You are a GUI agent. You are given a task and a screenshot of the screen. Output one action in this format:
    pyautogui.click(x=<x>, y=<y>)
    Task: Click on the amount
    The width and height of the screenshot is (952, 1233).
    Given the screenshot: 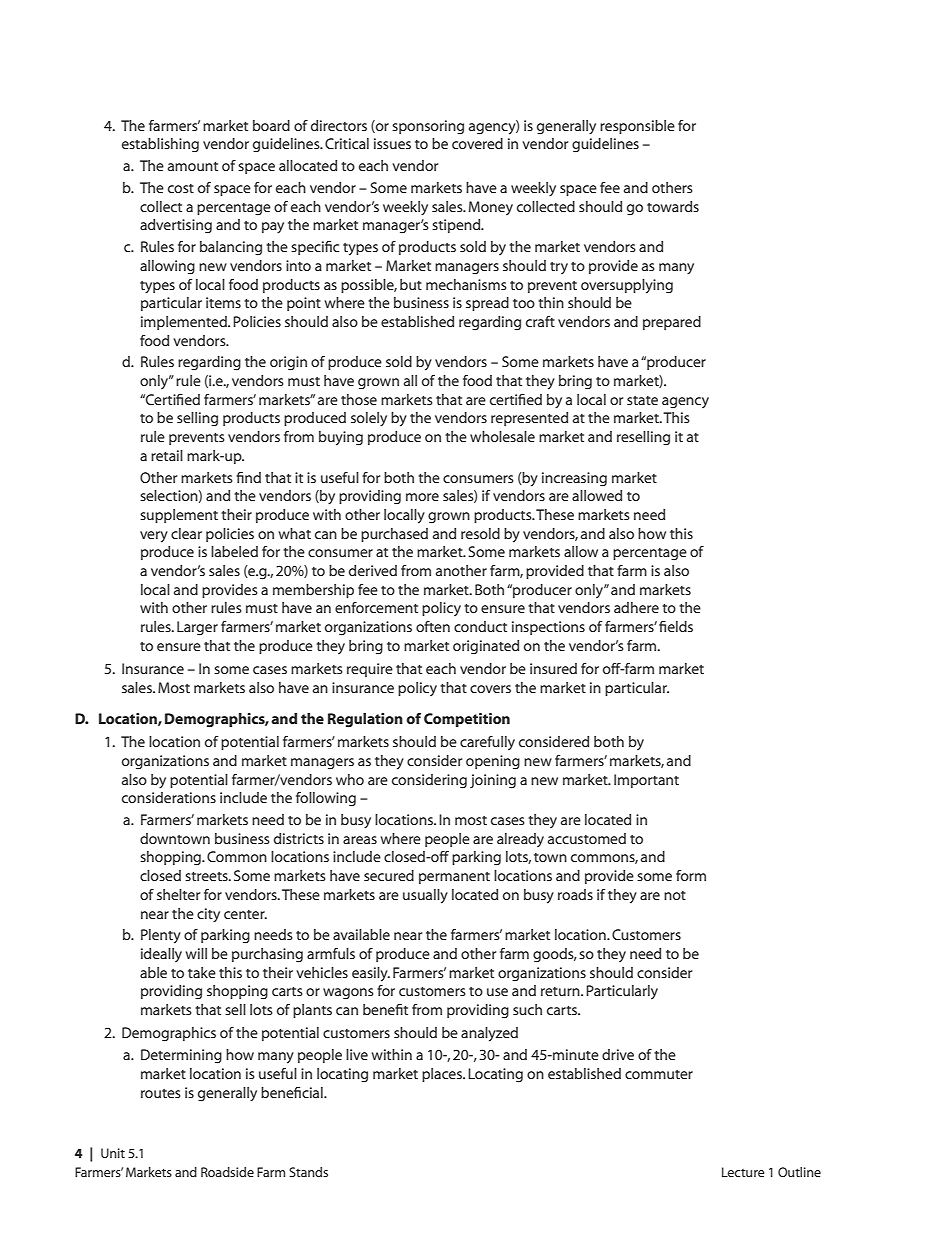 What is the action you would take?
    pyautogui.click(x=193, y=166)
